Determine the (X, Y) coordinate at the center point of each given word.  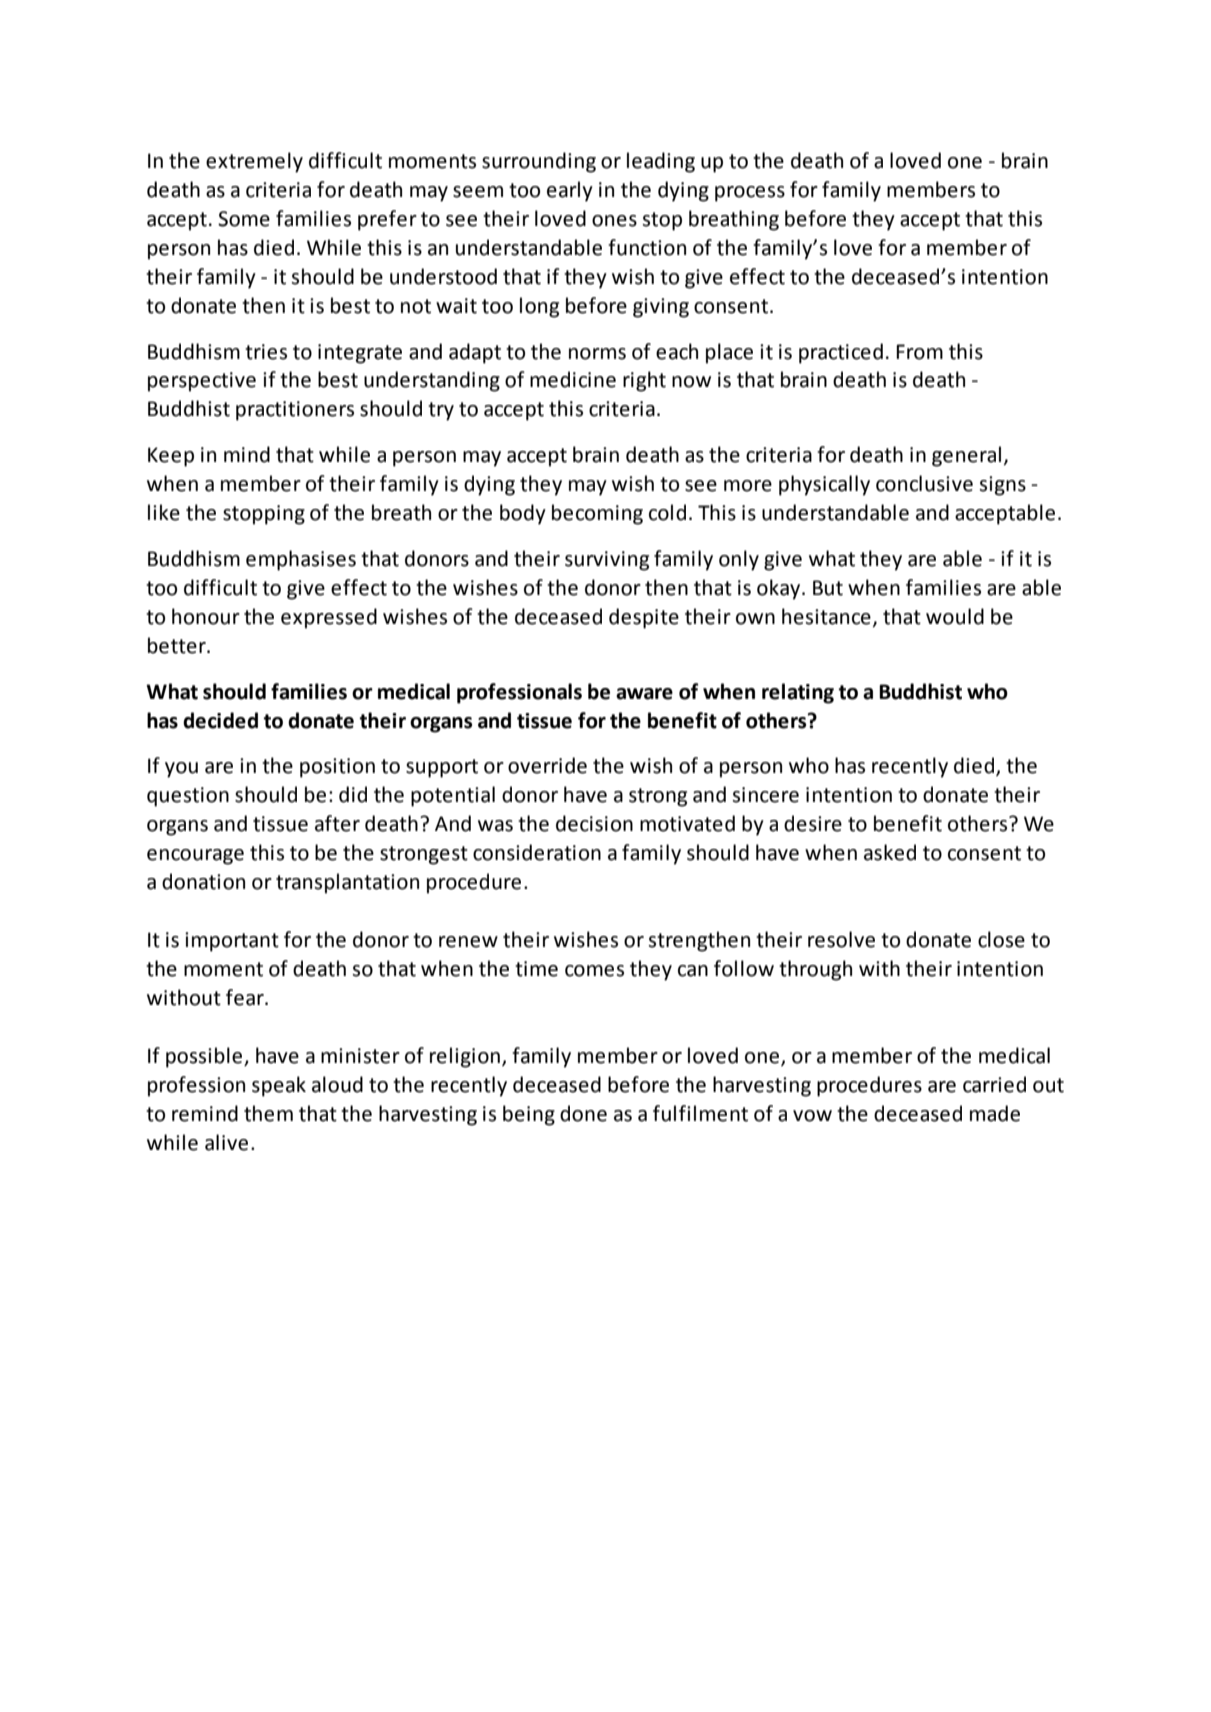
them (268, 1113)
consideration (537, 852)
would (955, 616)
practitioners (295, 411)
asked (890, 852)
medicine (573, 379)
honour (206, 616)
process (750, 194)
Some (244, 219)
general (966, 456)
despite (644, 618)
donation (203, 881)
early (570, 191)
